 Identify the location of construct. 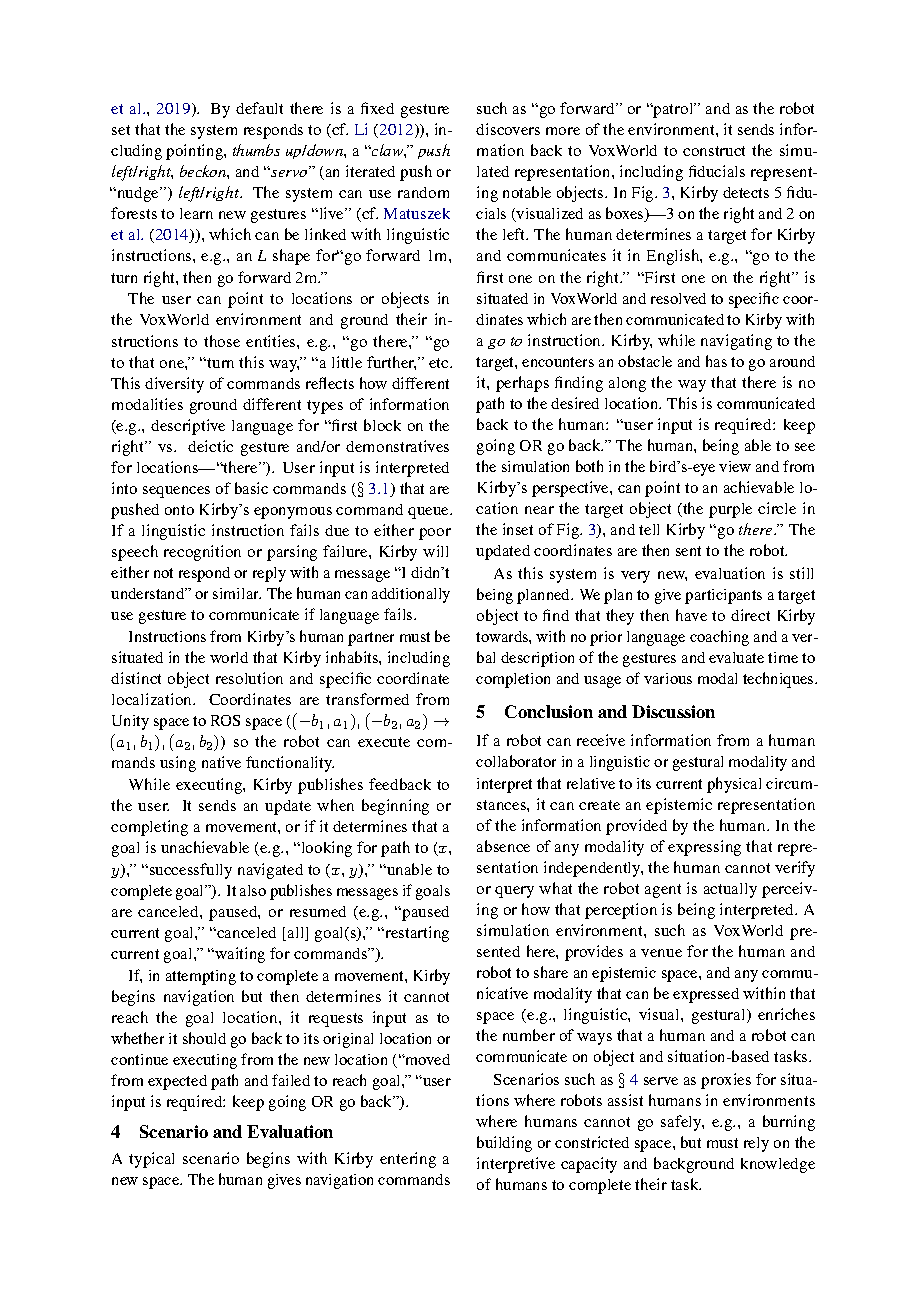
(714, 151).
